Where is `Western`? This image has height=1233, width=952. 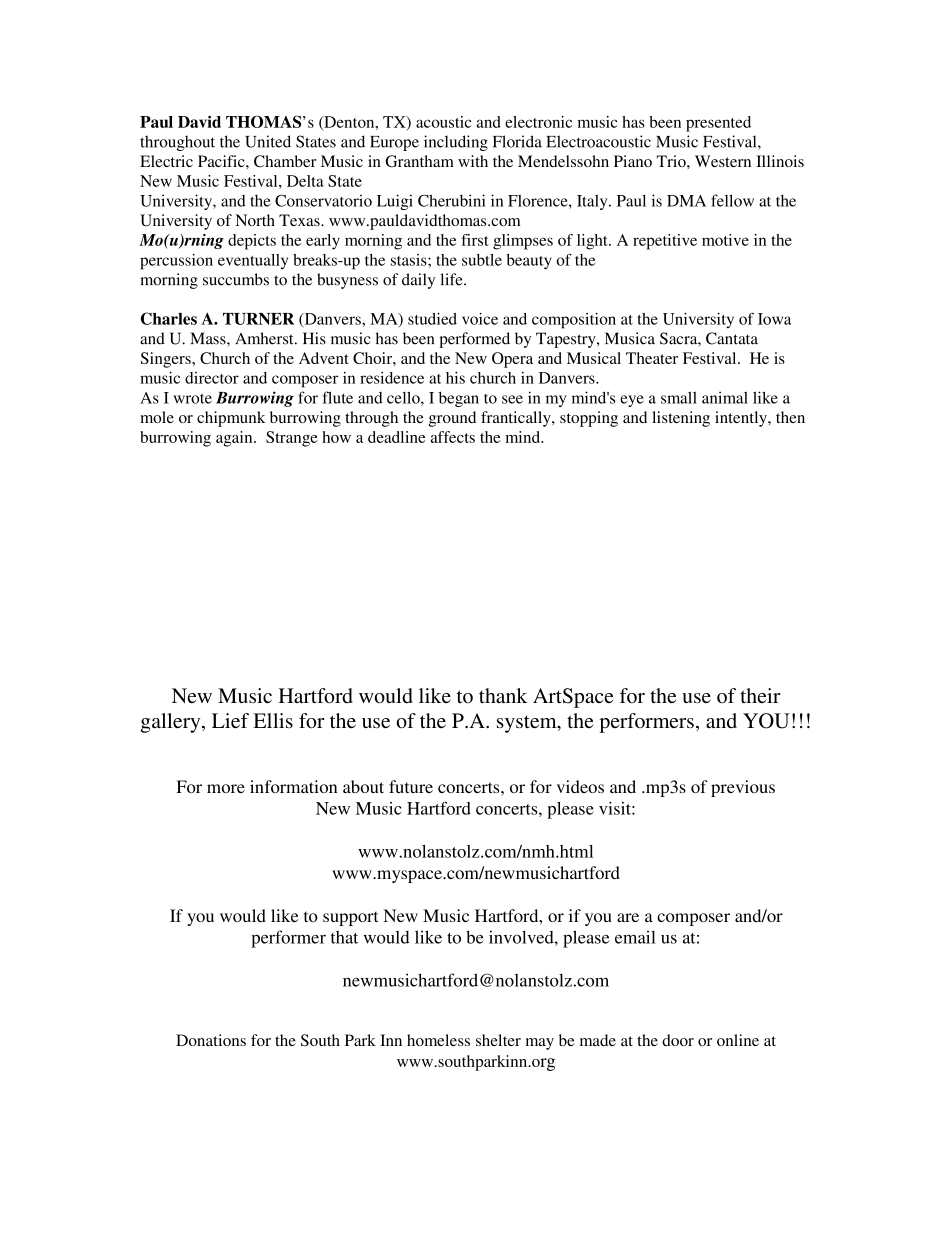 Western is located at coordinates (723, 161).
